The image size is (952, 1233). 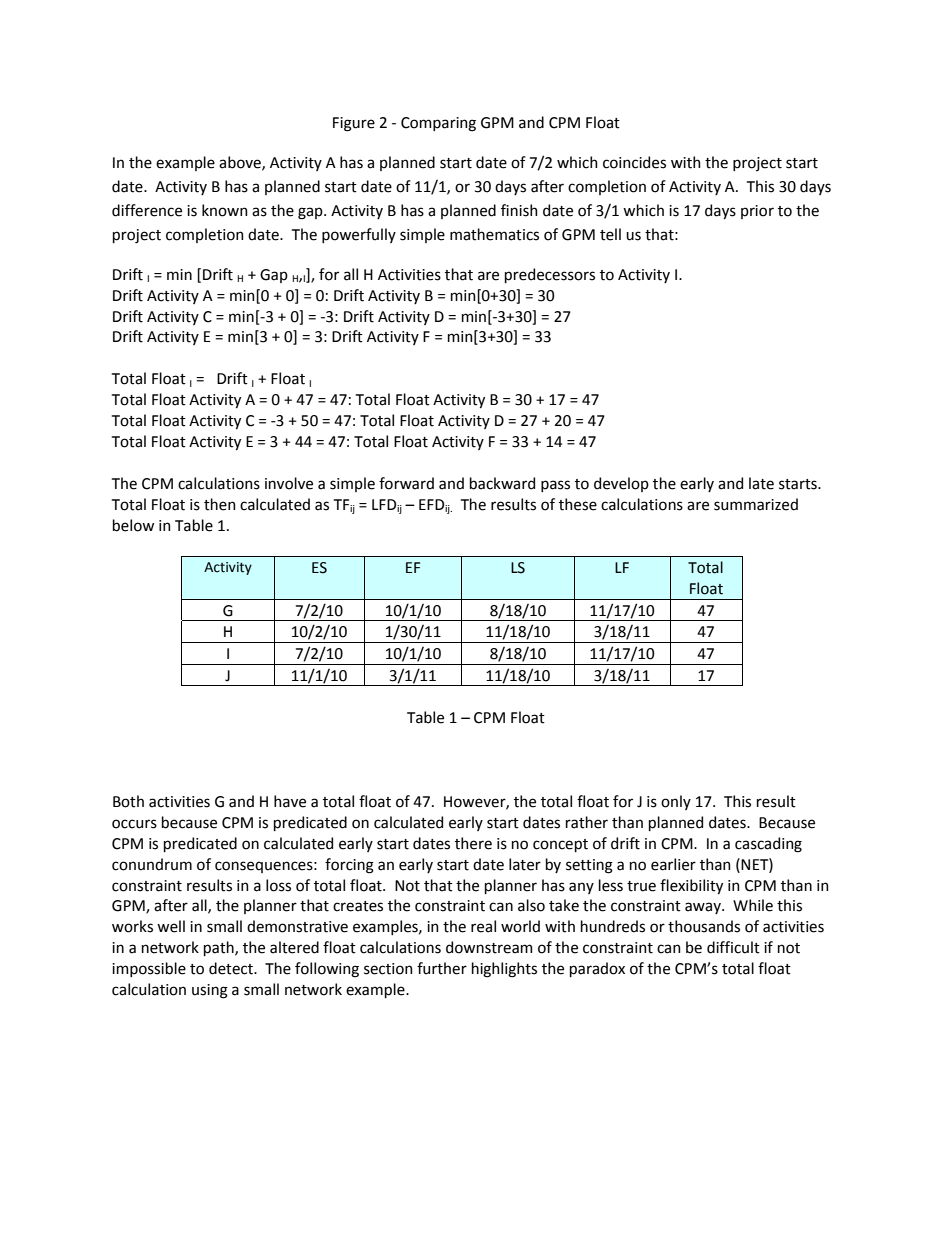 I want to click on only, so click(x=676, y=802).
